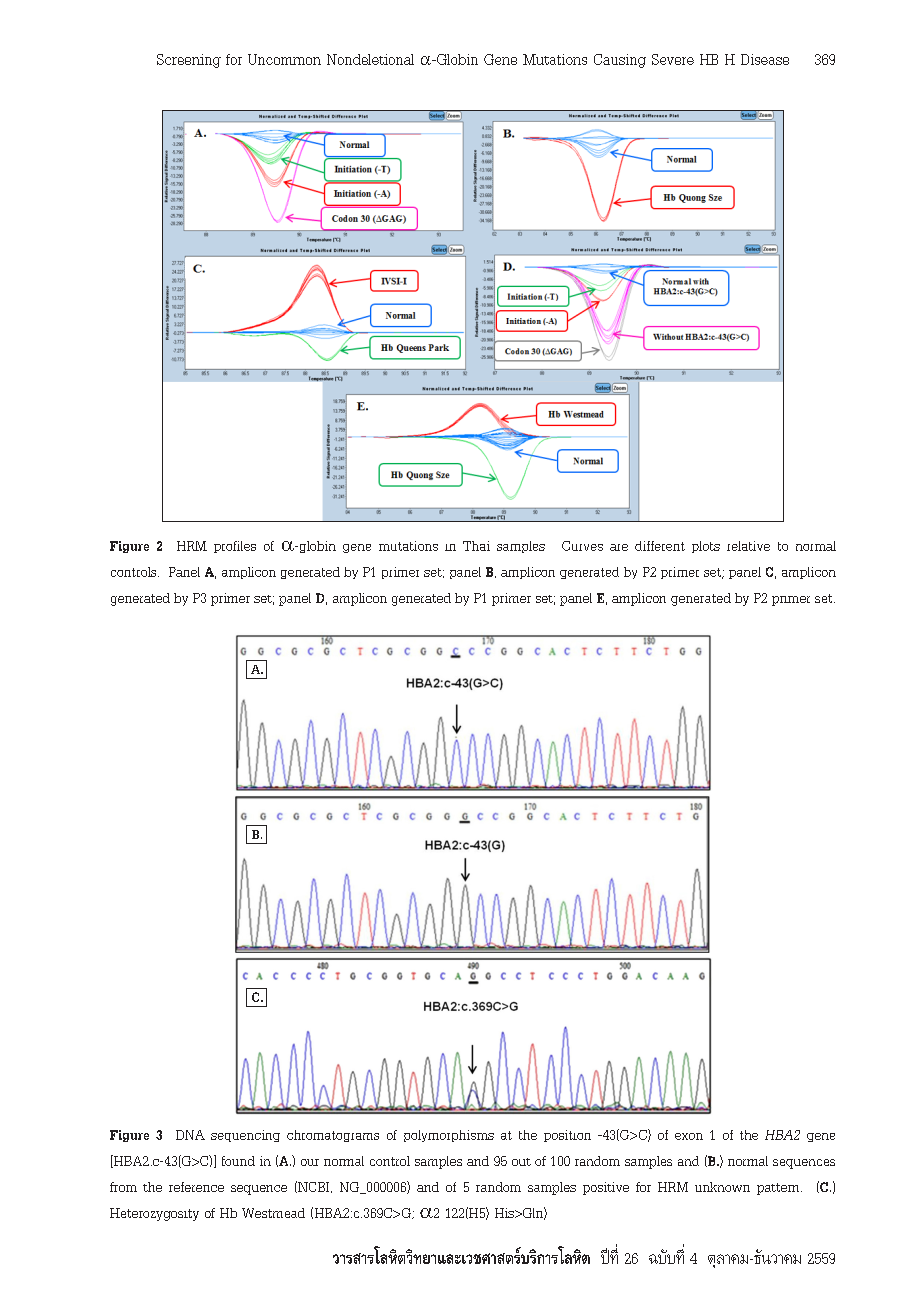  I want to click on plots, so click(706, 547).
